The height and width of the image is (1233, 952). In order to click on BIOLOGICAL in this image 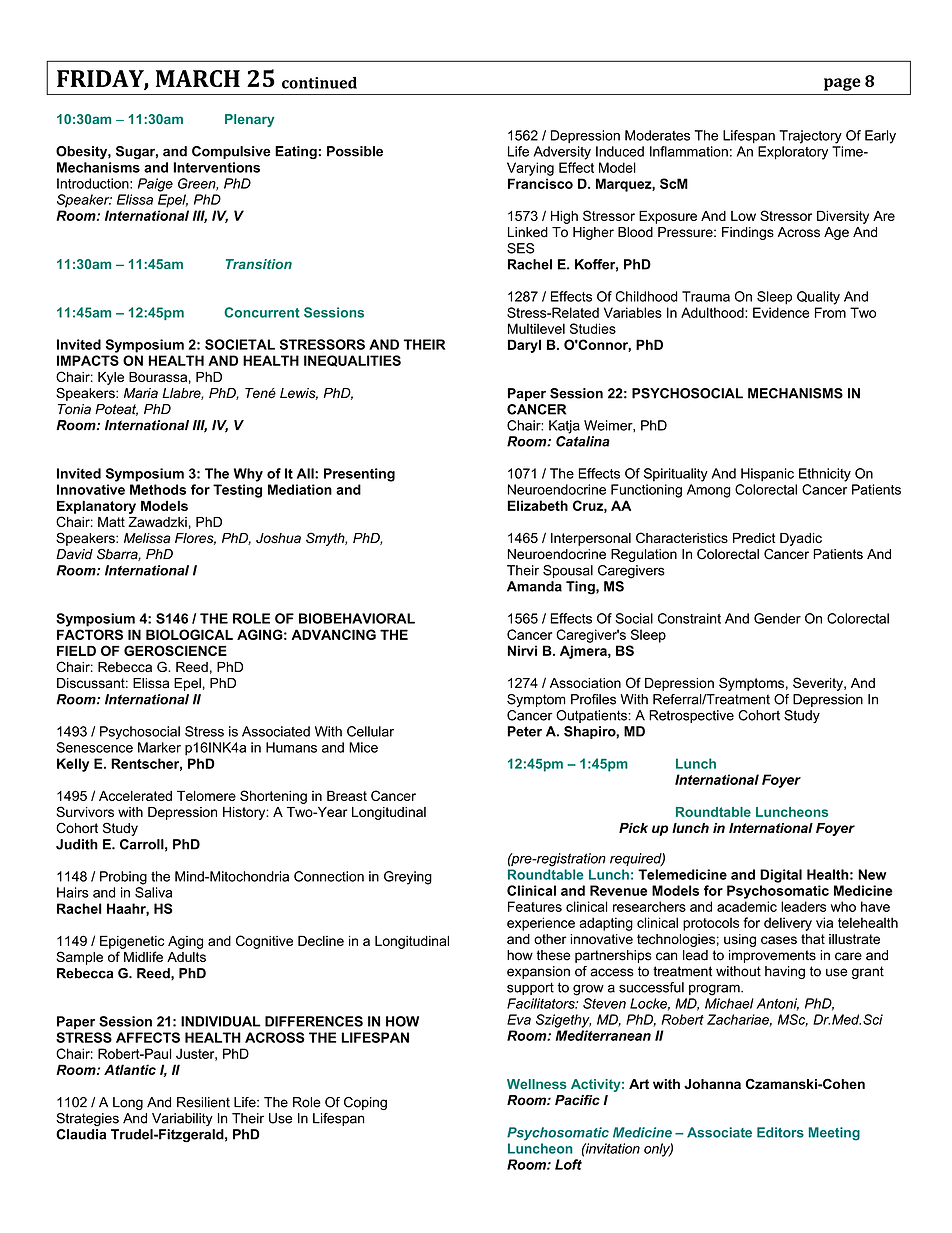, I will do `click(189, 634)`.
